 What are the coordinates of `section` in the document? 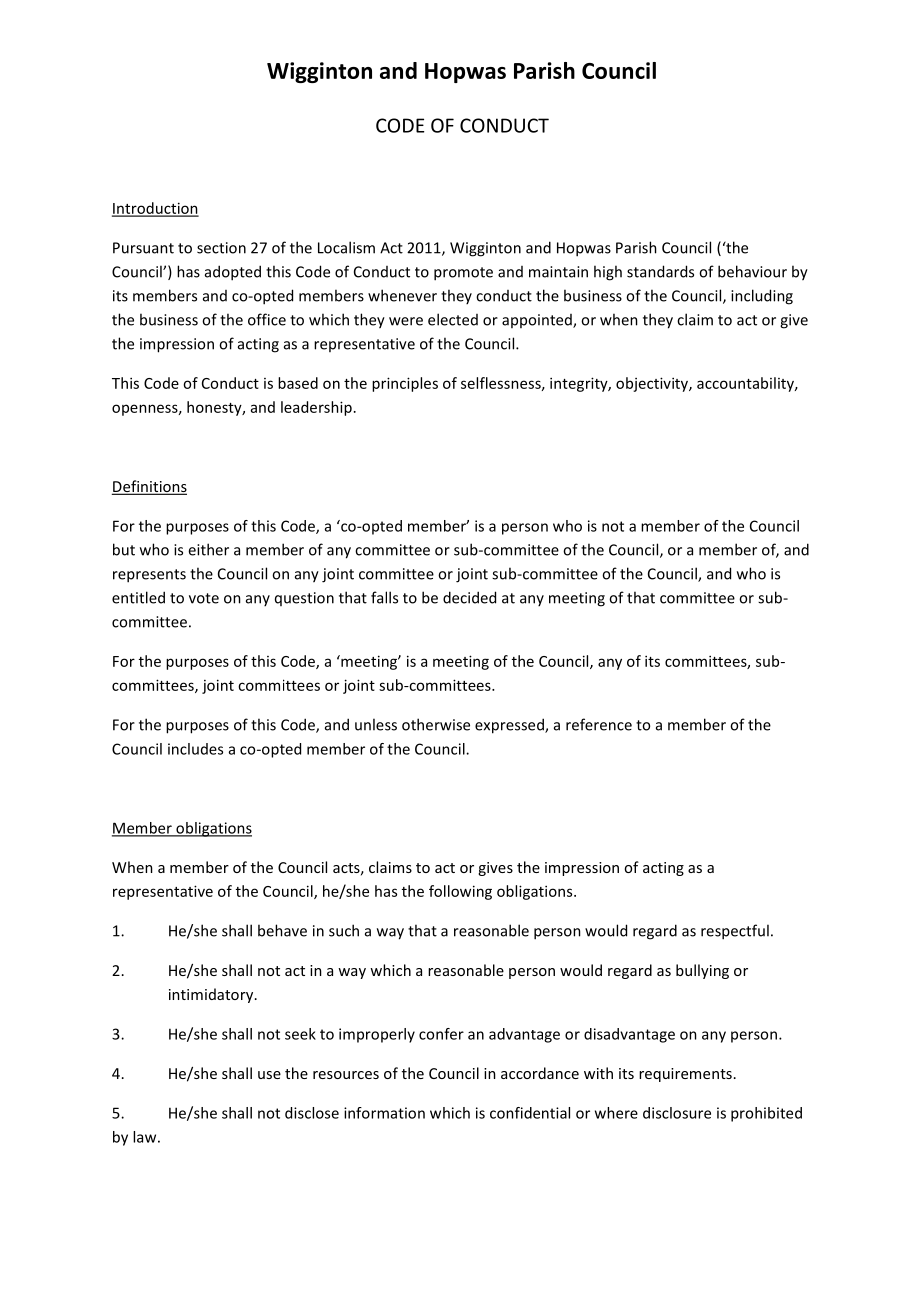 It's located at (221, 248).
